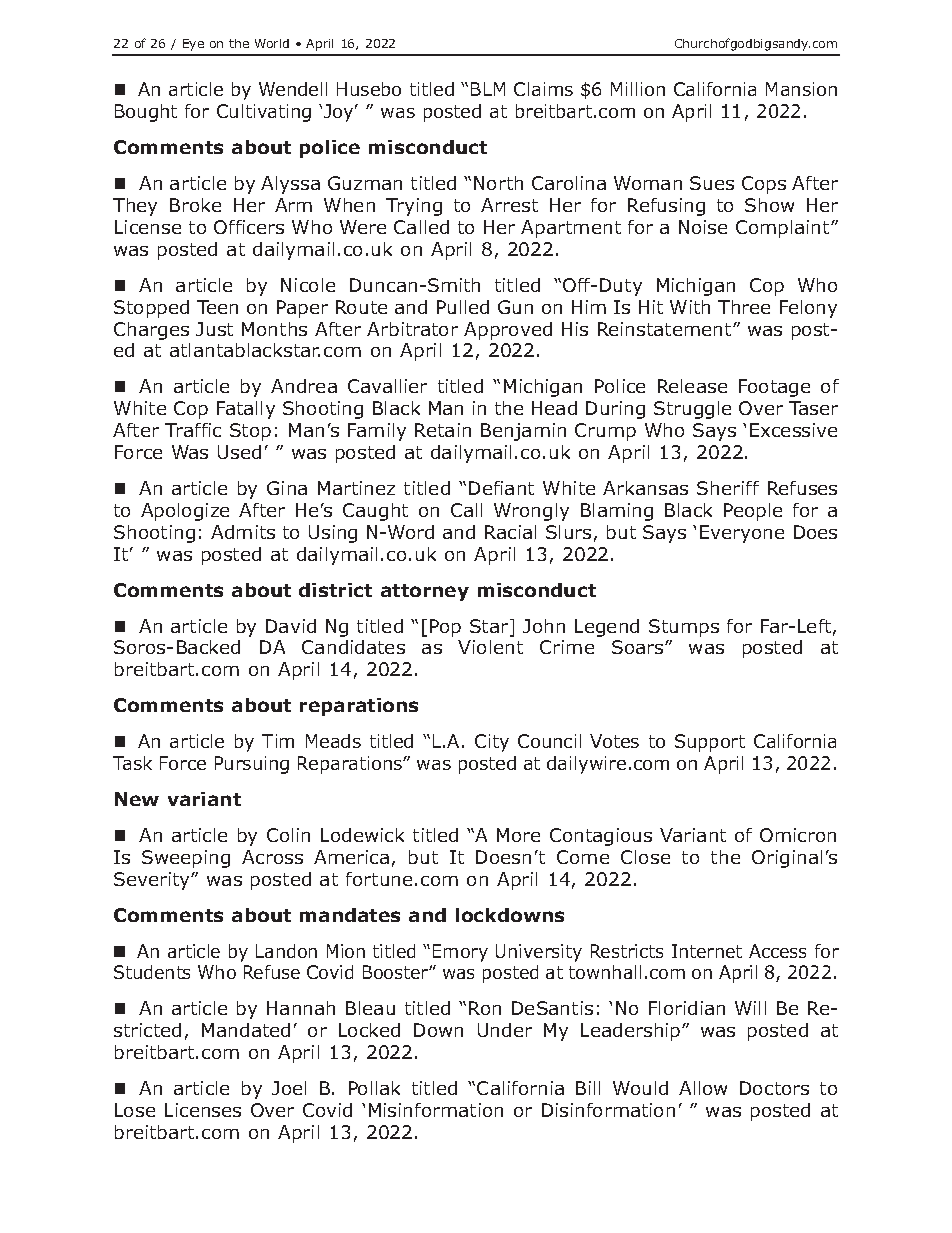  I want to click on Retain, so click(443, 430).
